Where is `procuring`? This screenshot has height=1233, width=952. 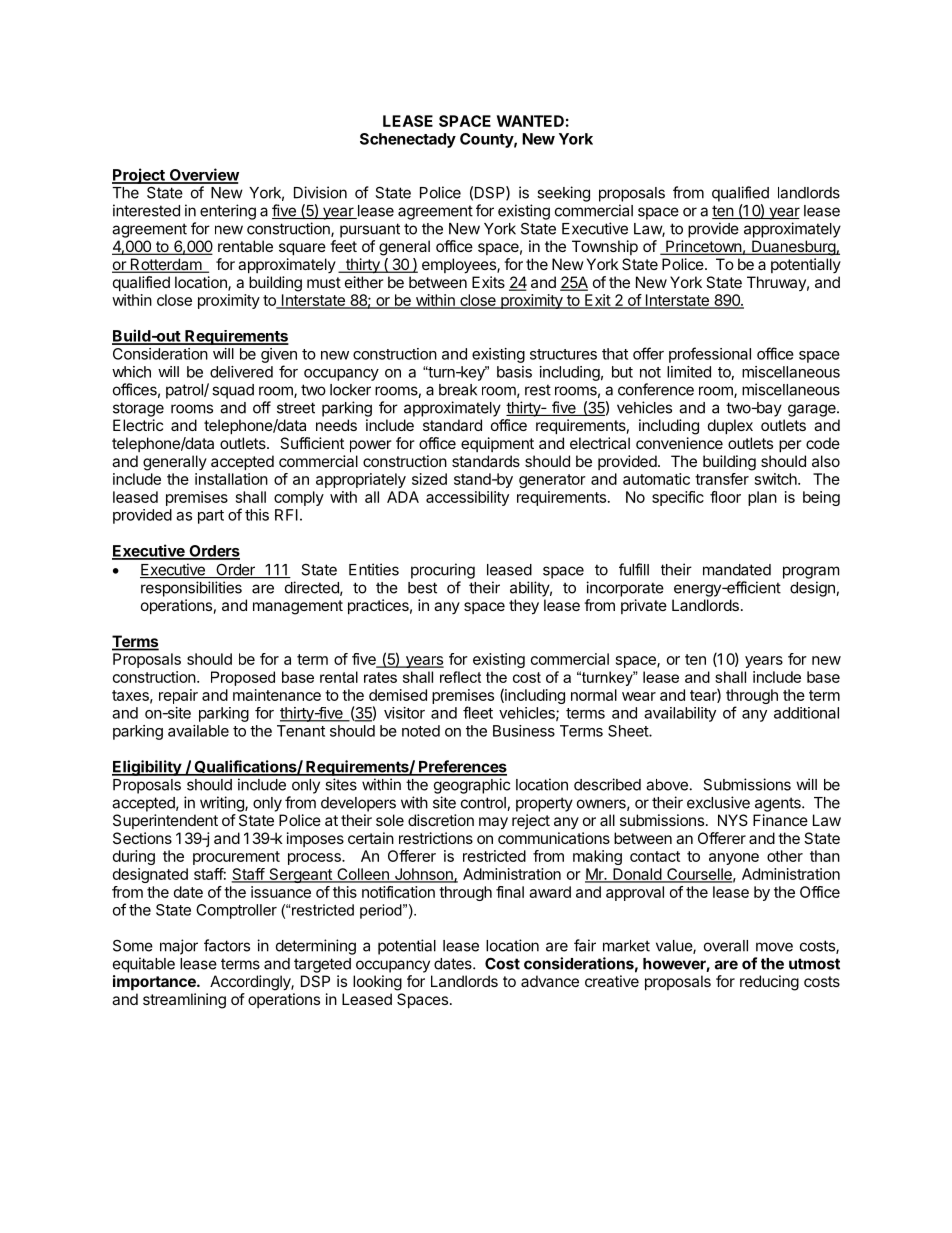
procuring is located at coordinates (443, 571).
